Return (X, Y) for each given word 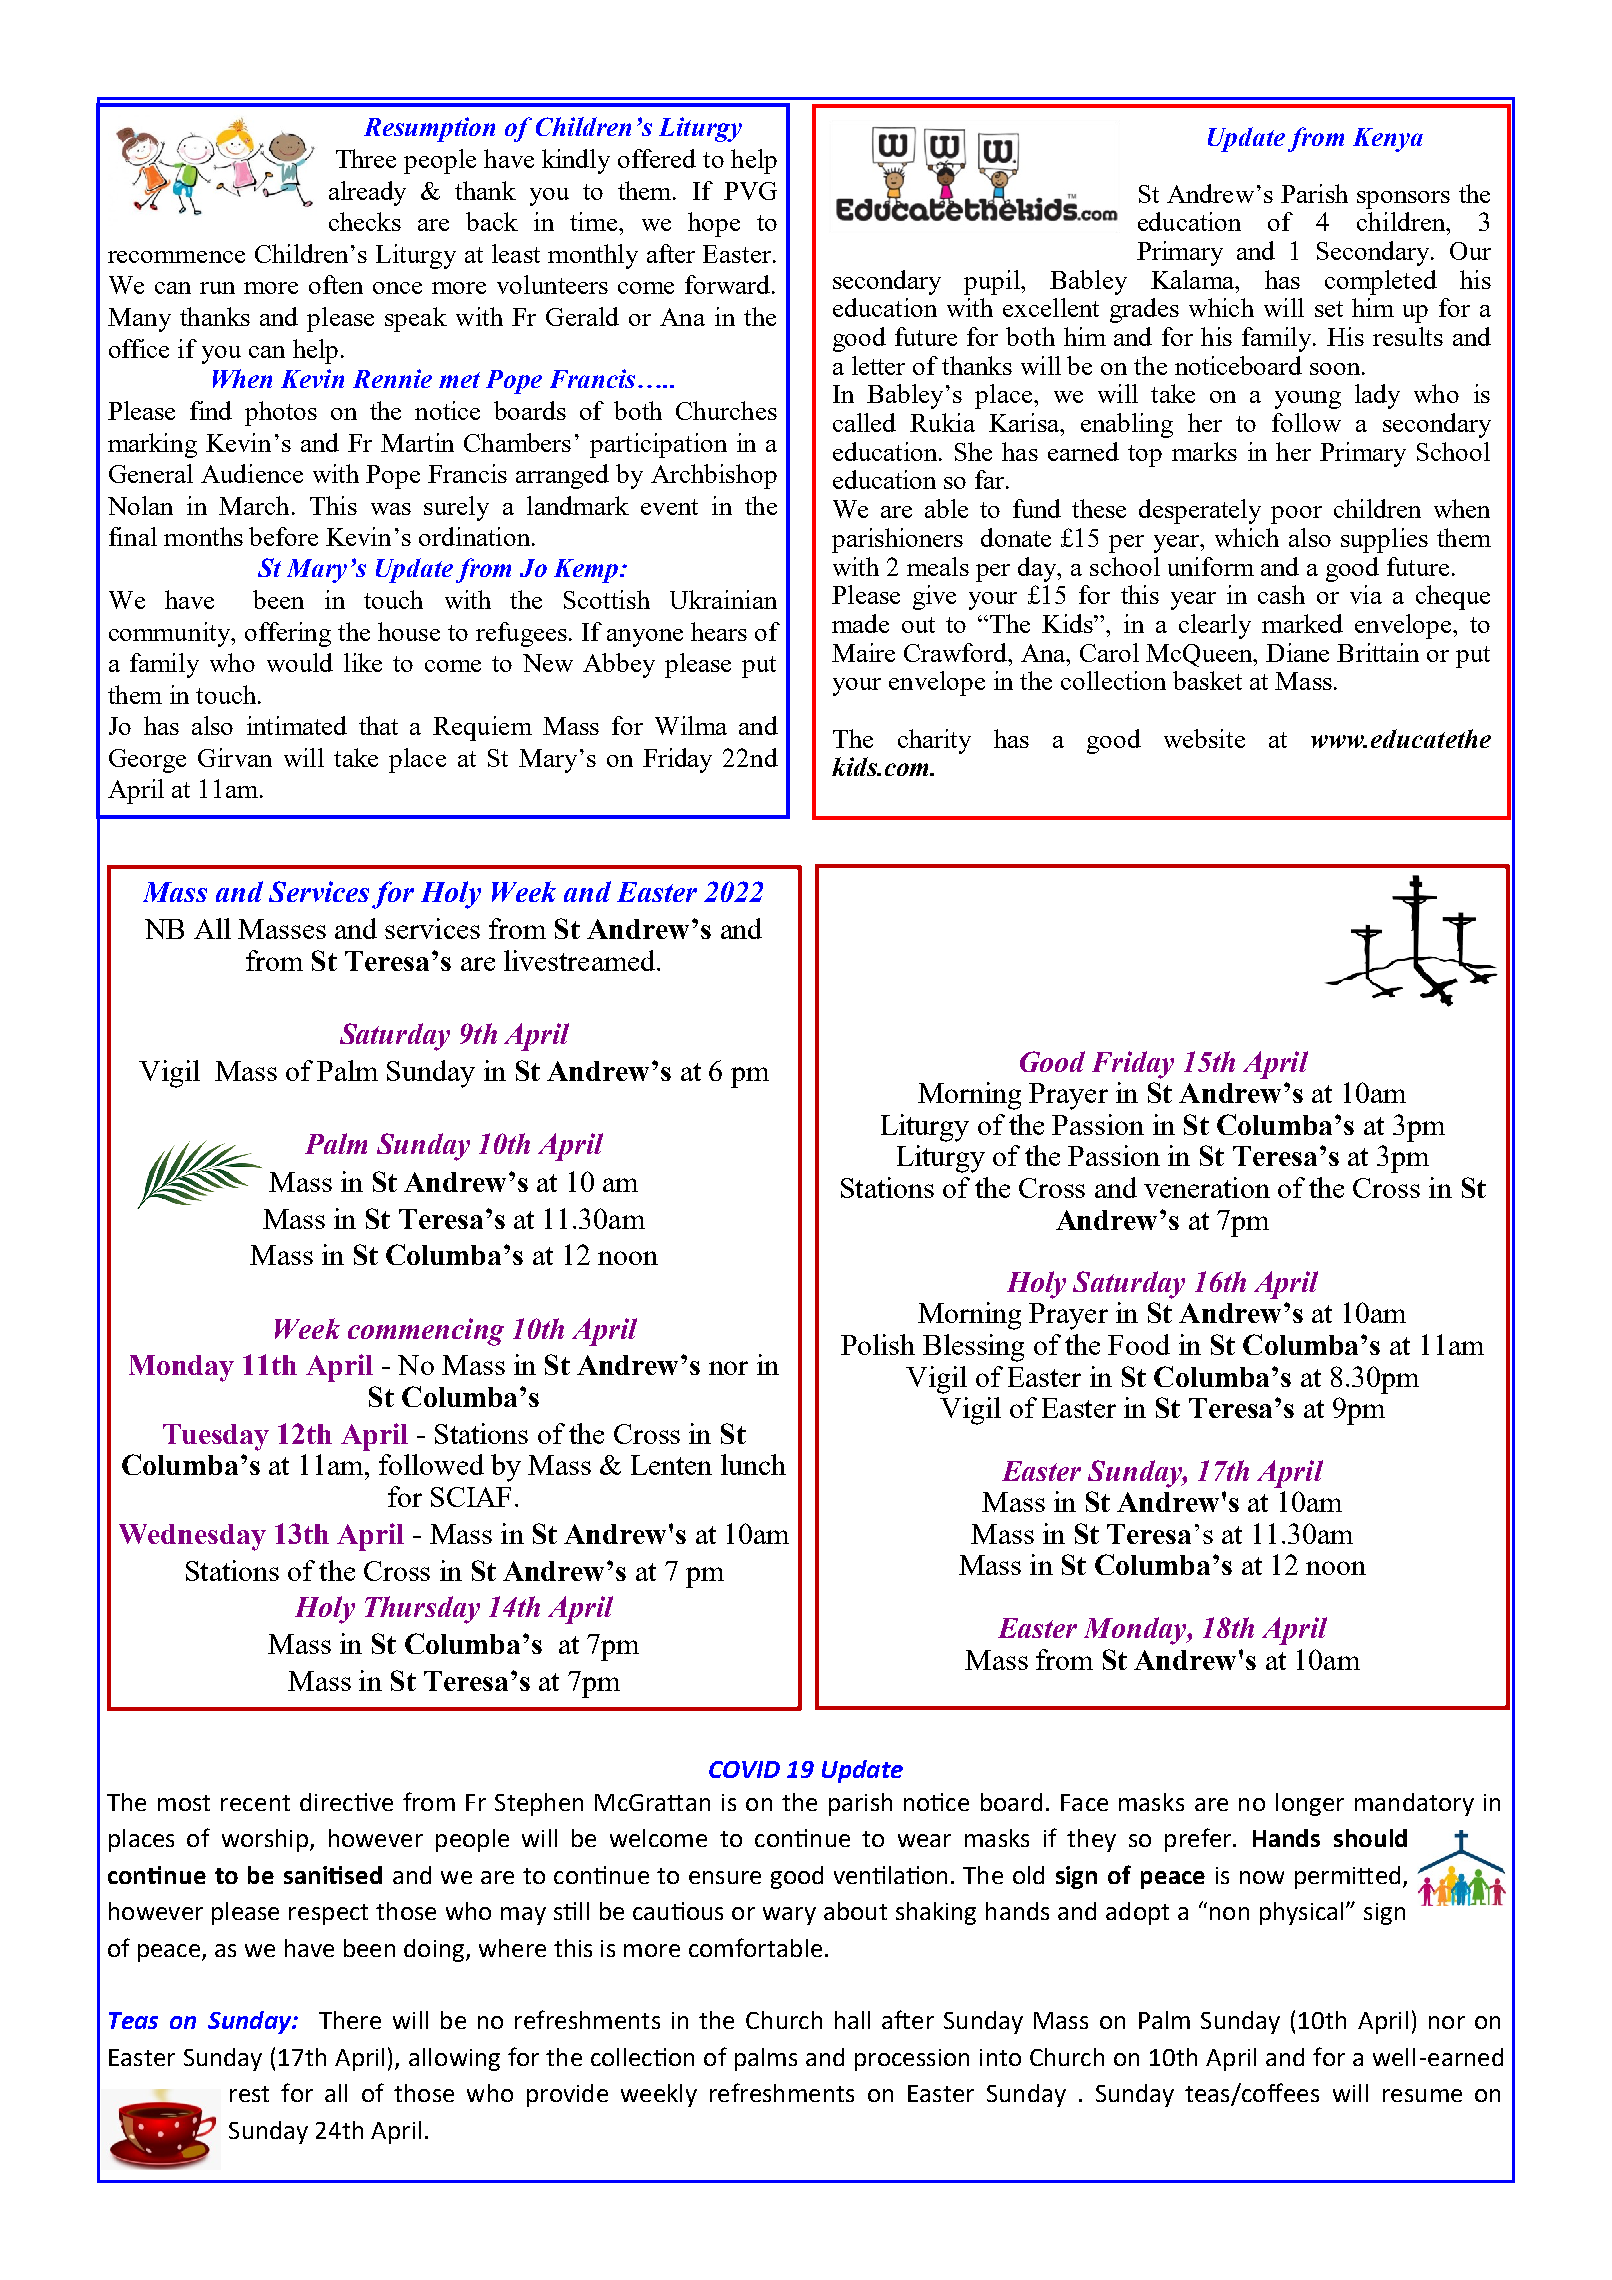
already (367, 193)
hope (714, 224)
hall (852, 2020)
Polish (878, 1344)
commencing (426, 1332)
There (350, 2020)
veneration (1207, 1187)
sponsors (1403, 200)
